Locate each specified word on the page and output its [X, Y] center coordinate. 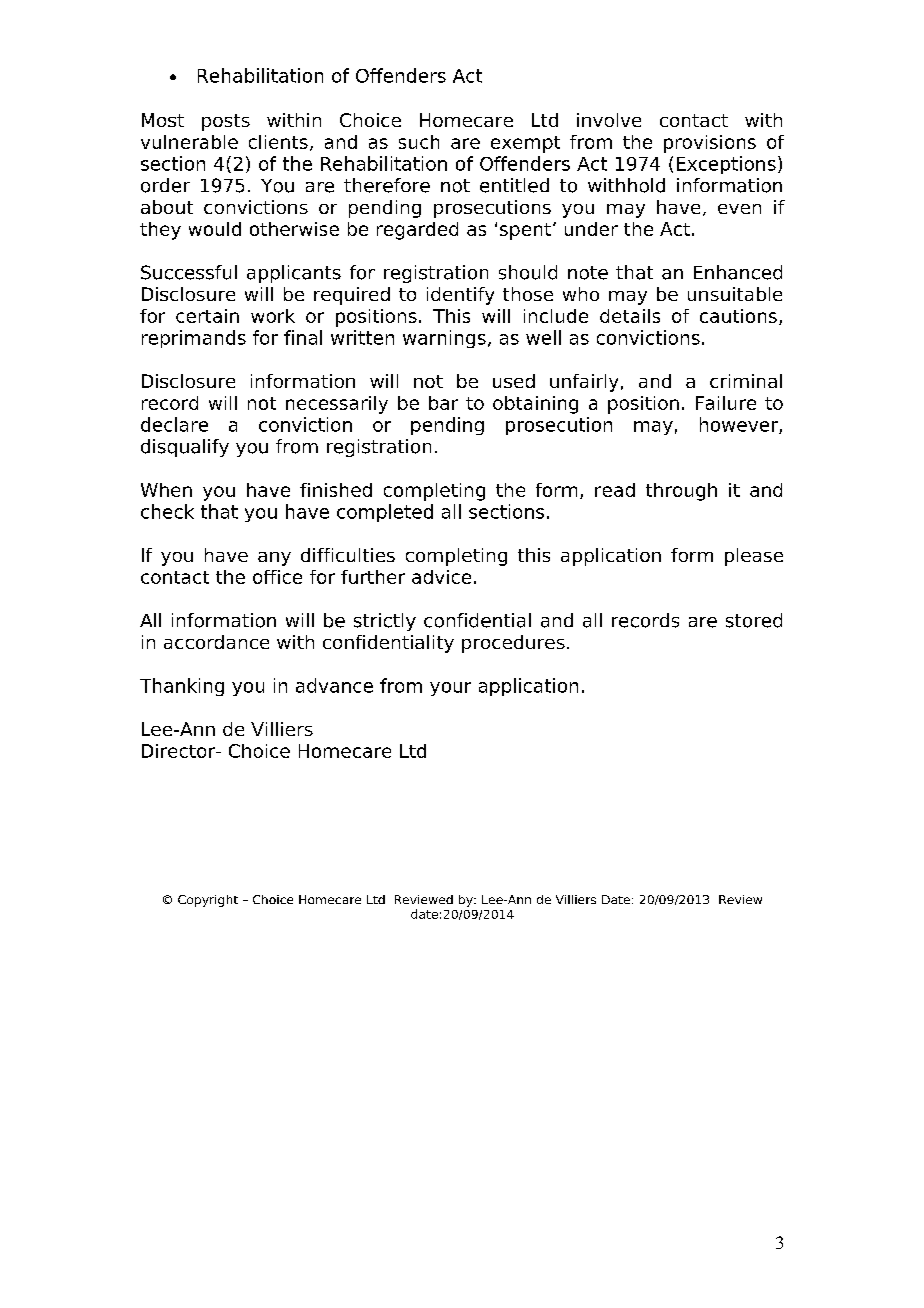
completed [385, 513]
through [681, 492]
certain [207, 316]
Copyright [208, 901]
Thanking [182, 687]
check [167, 511]
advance [334, 685]
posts [226, 122]
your [450, 689]
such [419, 142]
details [630, 316]
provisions [710, 144]
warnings [444, 339]
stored [754, 620]
